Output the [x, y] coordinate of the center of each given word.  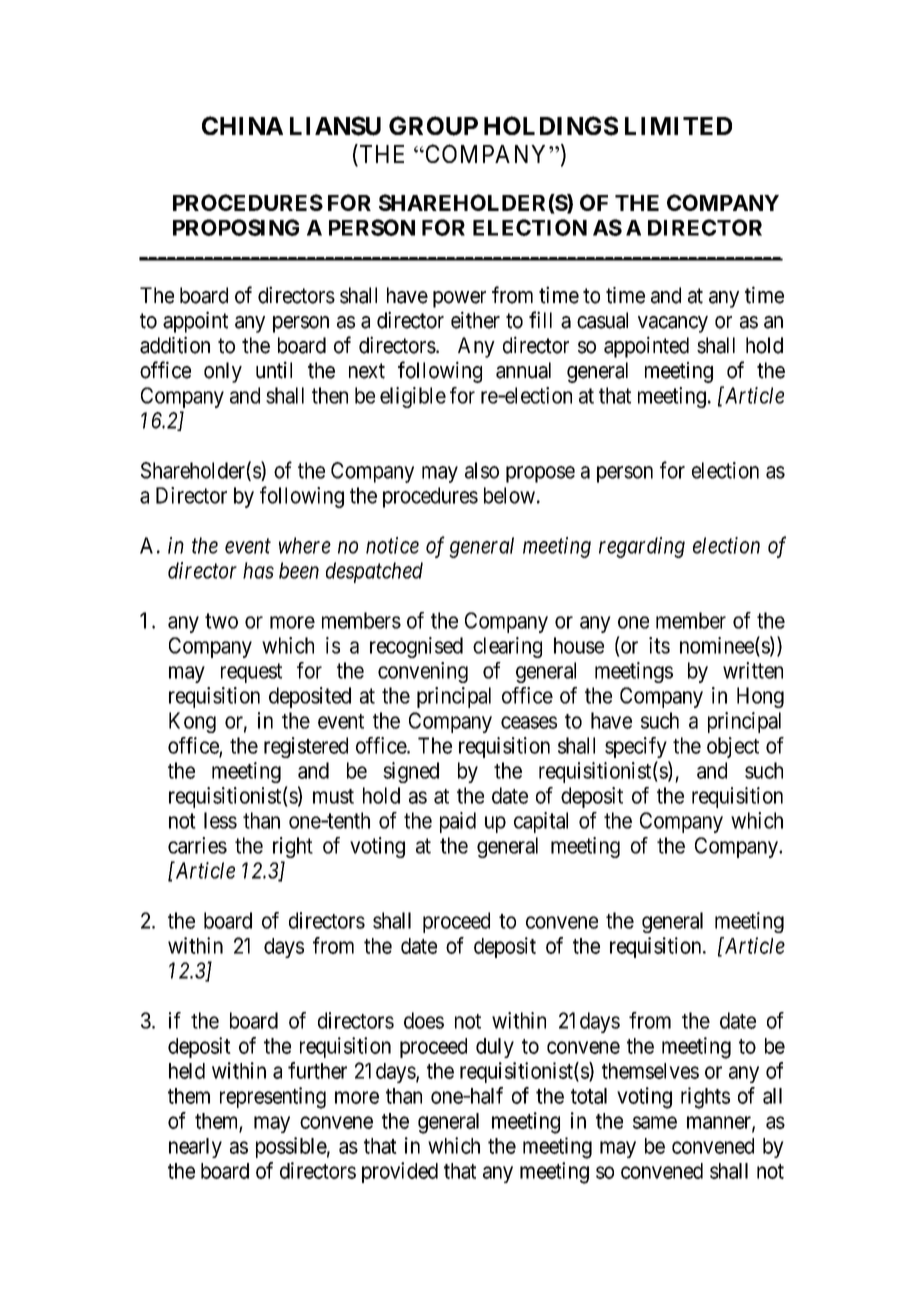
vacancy [673, 324]
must [333, 796]
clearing [507, 647]
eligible [413, 397]
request [251, 673]
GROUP [433, 126]
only [223, 372]
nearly [195, 1148]
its [659, 645]
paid [458, 822]
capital [541, 822]
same [655, 1122]
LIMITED [678, 126]
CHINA [242, 125]
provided [400, 1172]
